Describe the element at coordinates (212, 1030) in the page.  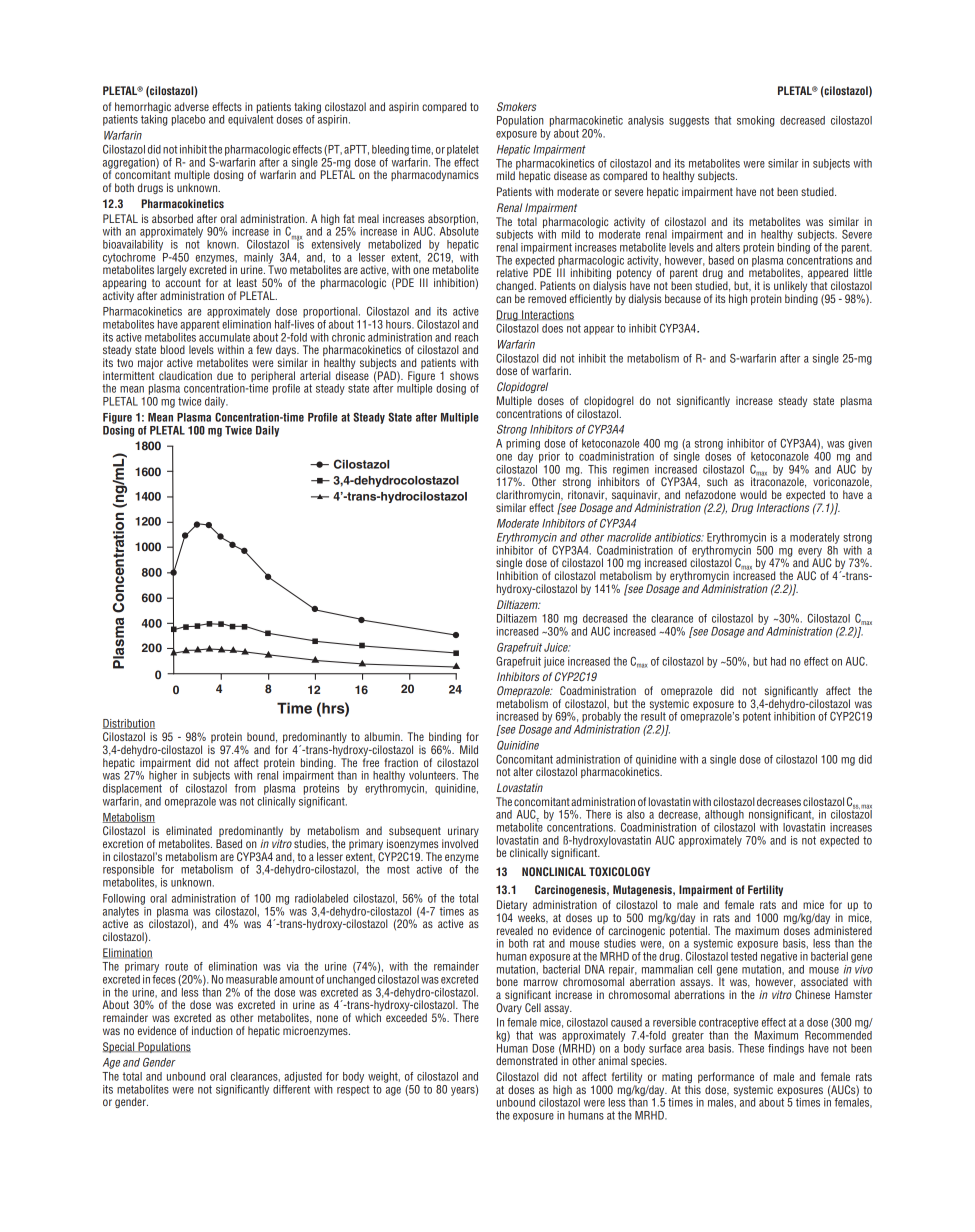
I see `induction` at that location.
